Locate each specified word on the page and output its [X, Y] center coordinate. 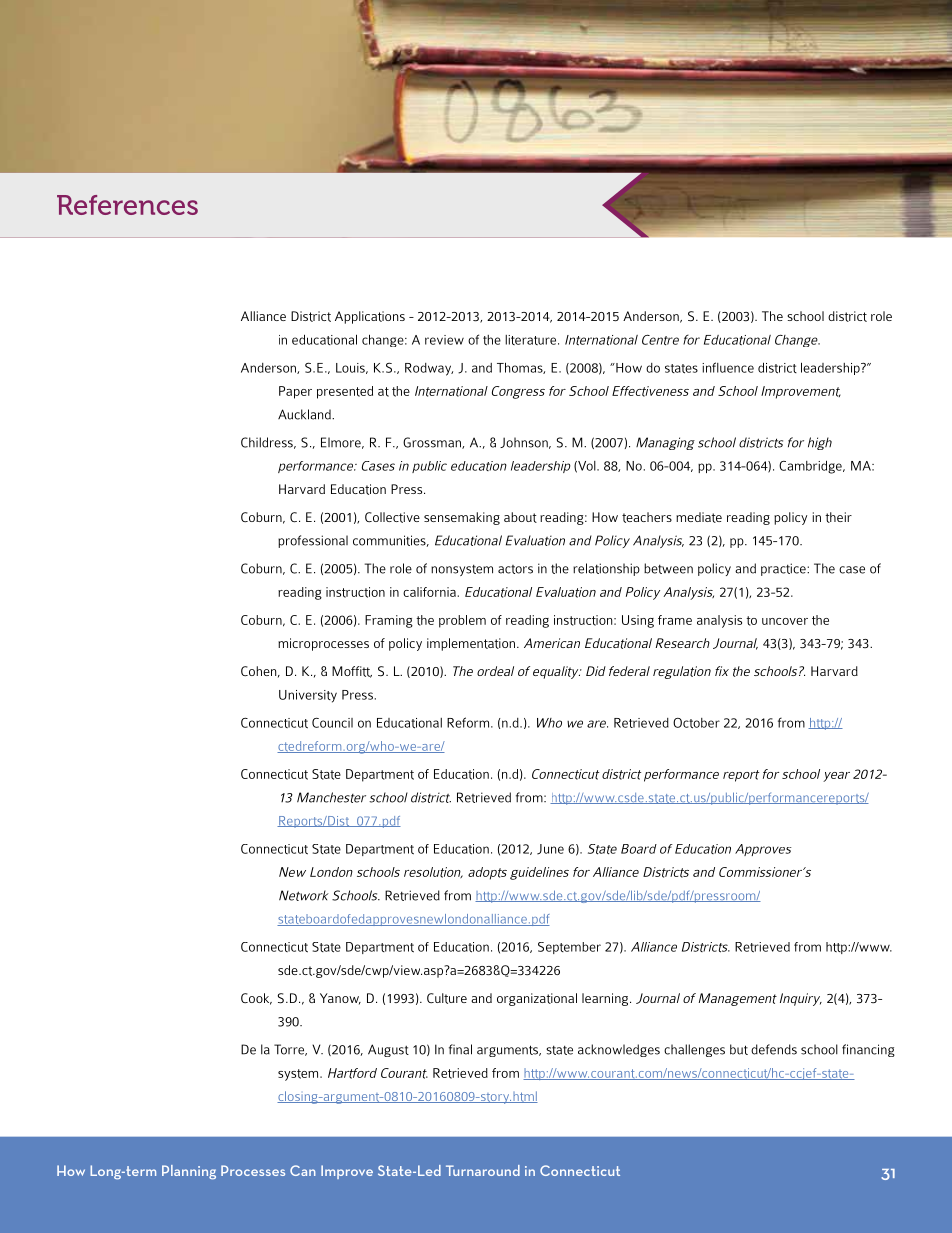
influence [728, 367]
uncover [785, 621]
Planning [189, 1172]
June [550, 849]
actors [515, 569]
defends [774, 1049]
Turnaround [483, 1170]
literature [532, 340]
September [569, 948]
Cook [256, 999]
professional [313, 541]
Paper [295, 392]
